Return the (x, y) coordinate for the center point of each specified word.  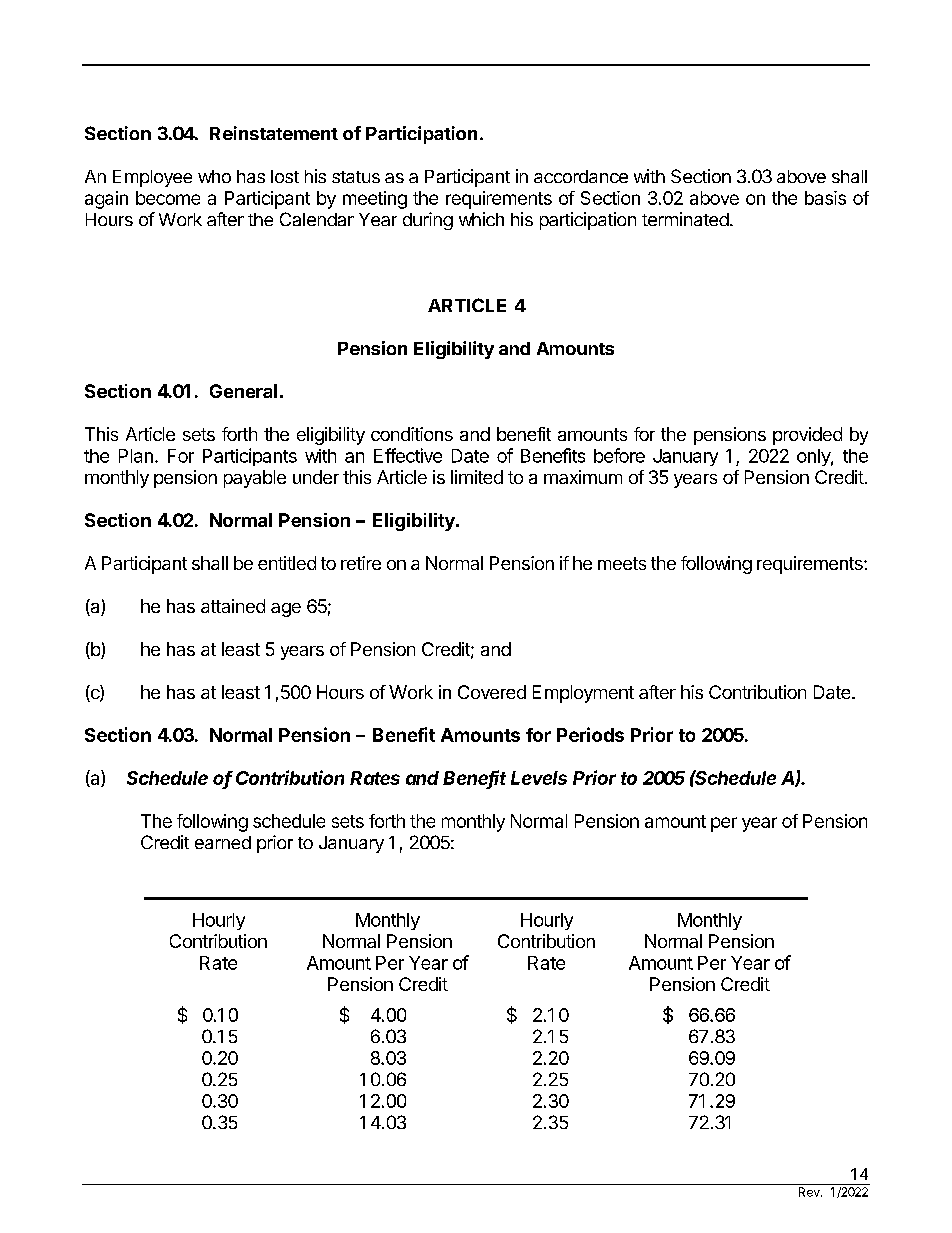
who (214, 176)
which (481, 219)
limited (477, 477)
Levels (539, 778)
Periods (590, 734)
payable (255, 479)
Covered (492, 692)
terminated (685, 219)
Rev (810, 1192)
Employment (583, 694)
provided (807, 436)
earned (223, 842)
